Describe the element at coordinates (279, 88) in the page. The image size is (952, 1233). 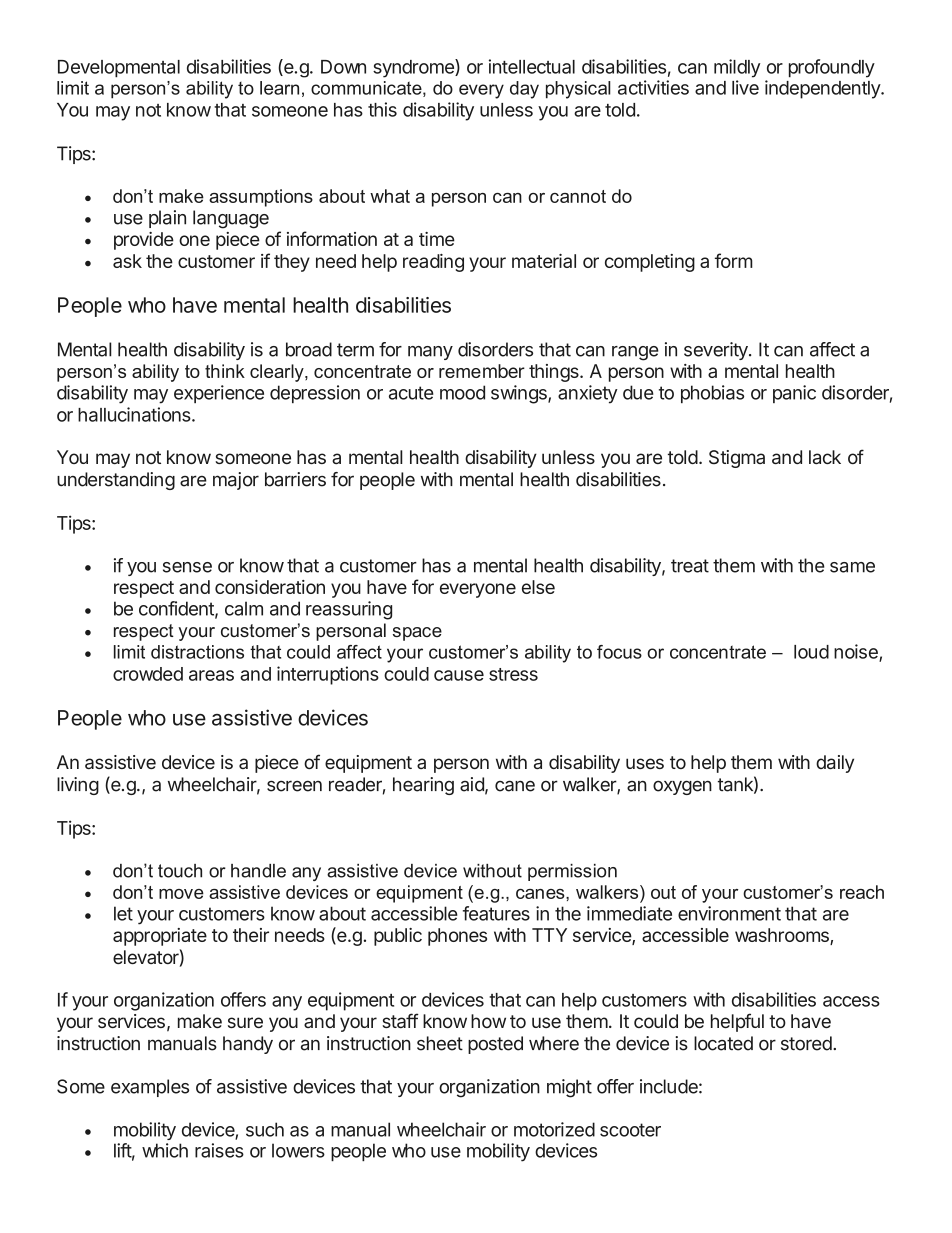
I see `learn` at that location.
